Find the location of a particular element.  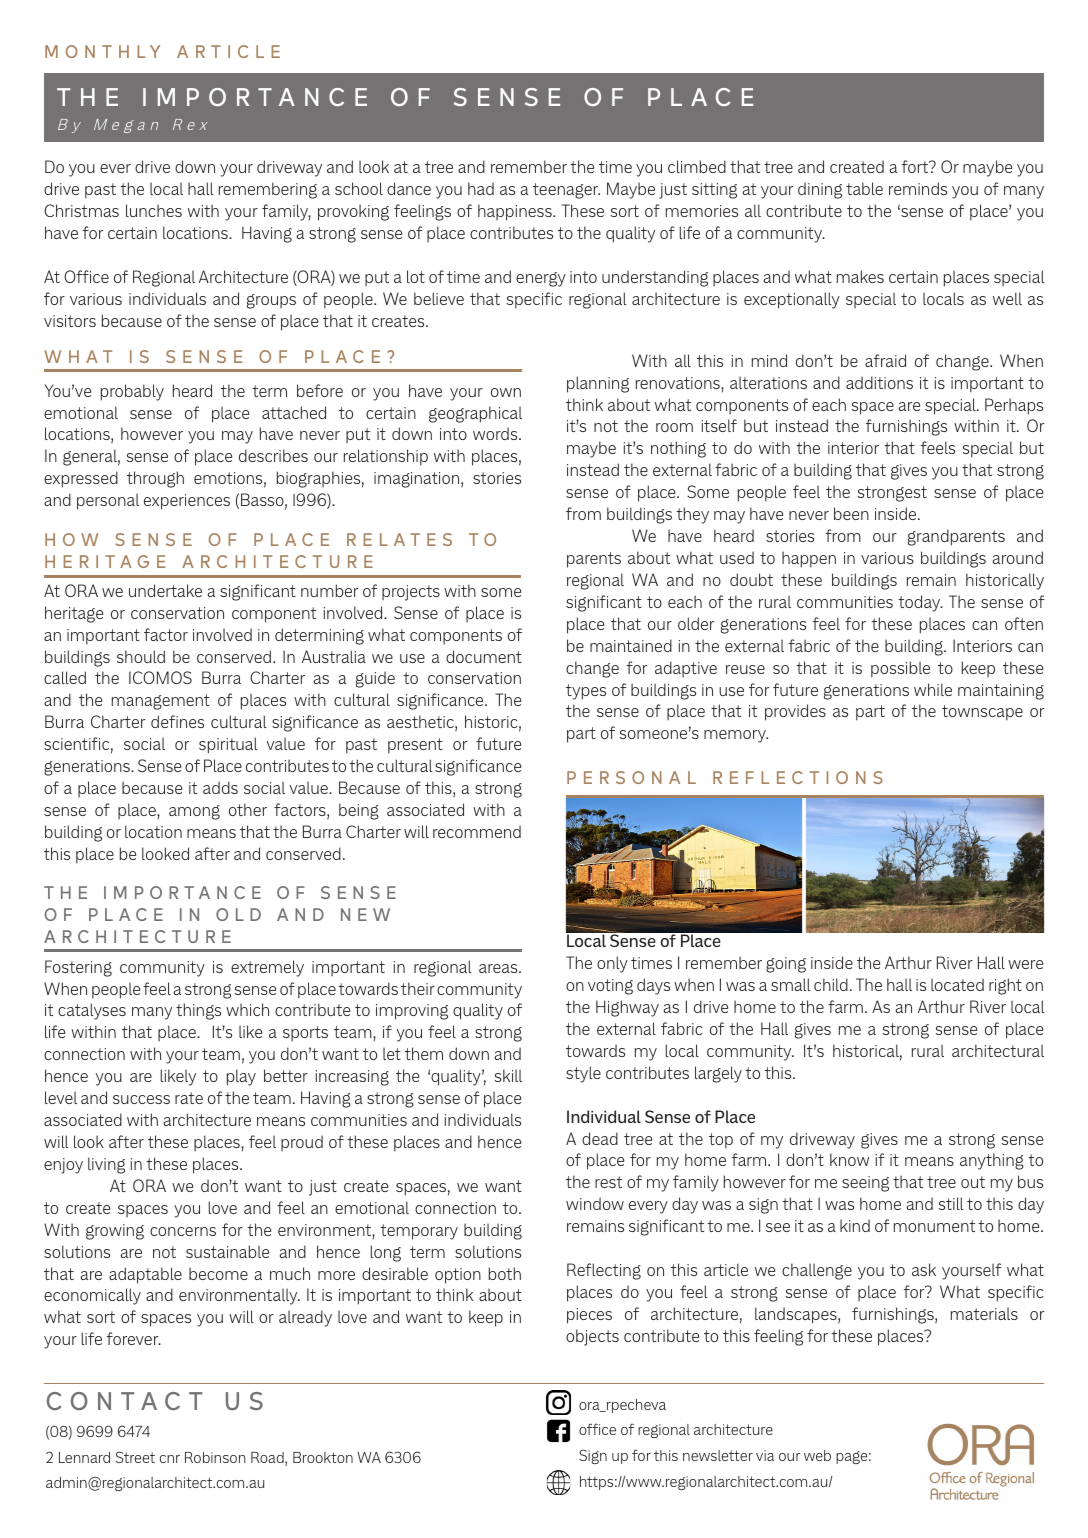

cnr is located at coordinates (170, 1459).
